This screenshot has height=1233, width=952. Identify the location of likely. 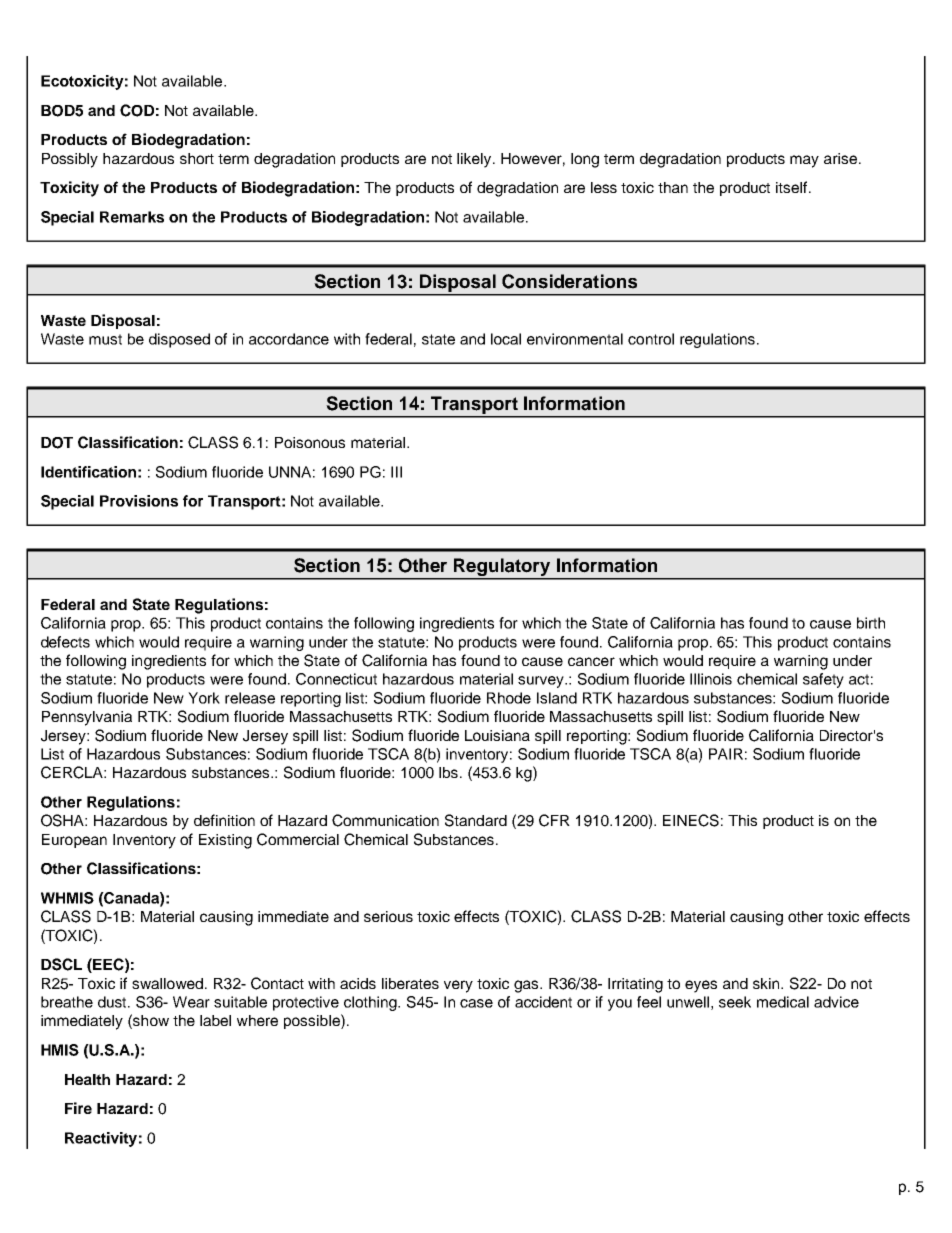
(475, 160).
